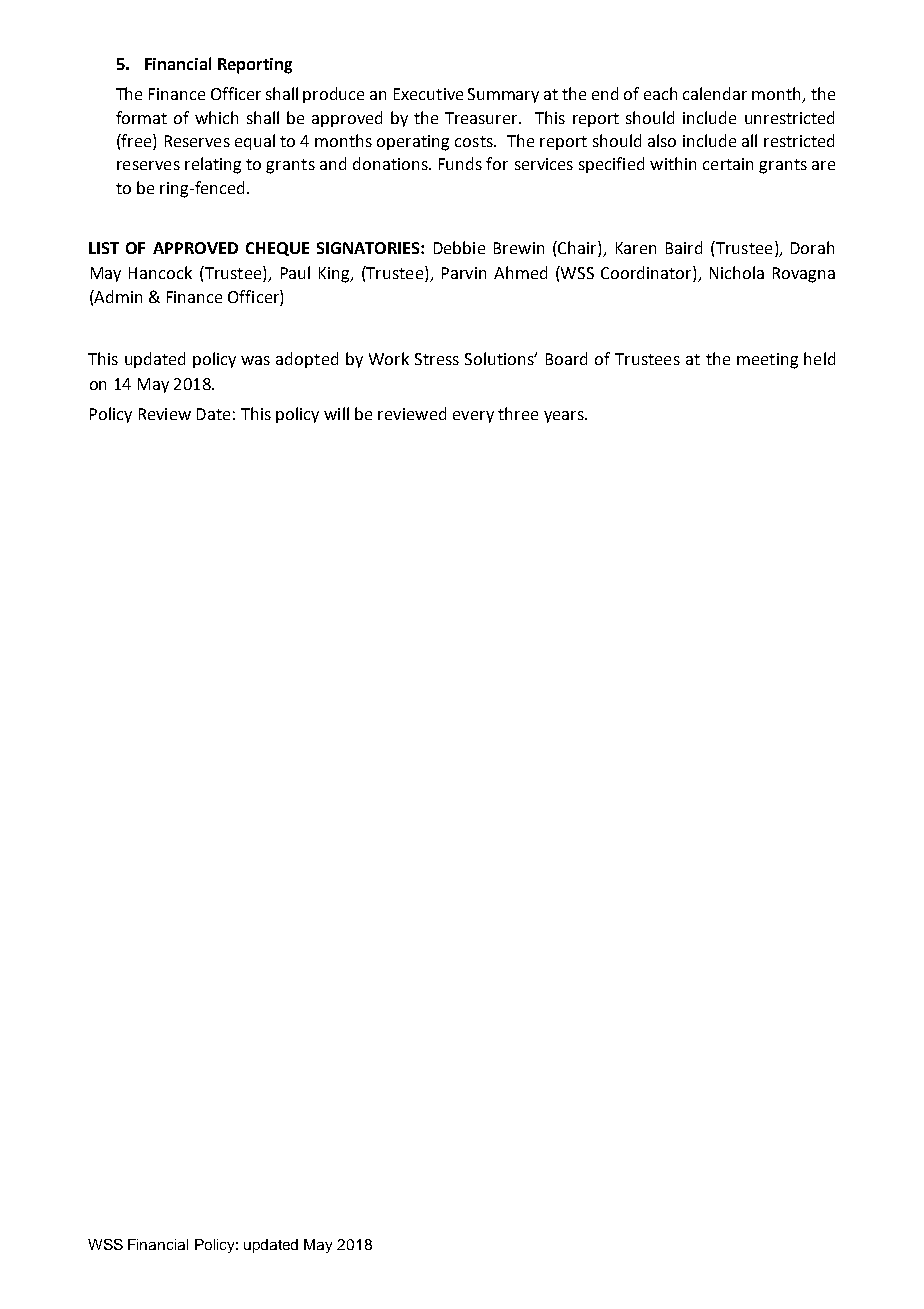 The image size is (924, 1309). Describe the element at coordinates (660, 93) in the image. I see `each` at that location.
